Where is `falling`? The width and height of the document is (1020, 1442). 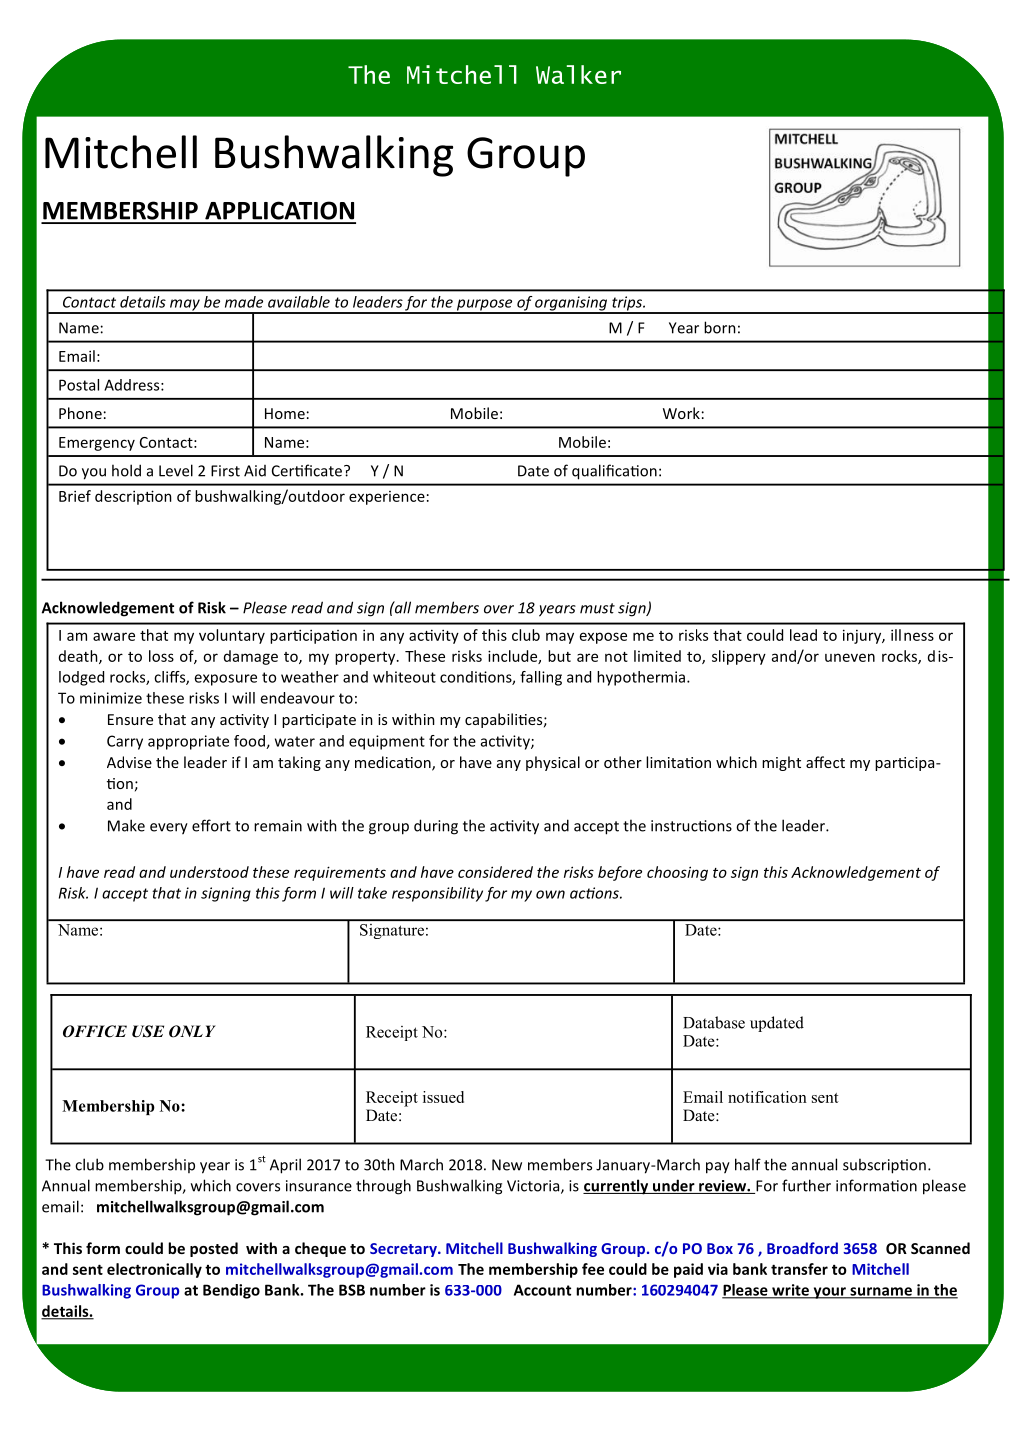
falling is located at coordinates (541, 678).
